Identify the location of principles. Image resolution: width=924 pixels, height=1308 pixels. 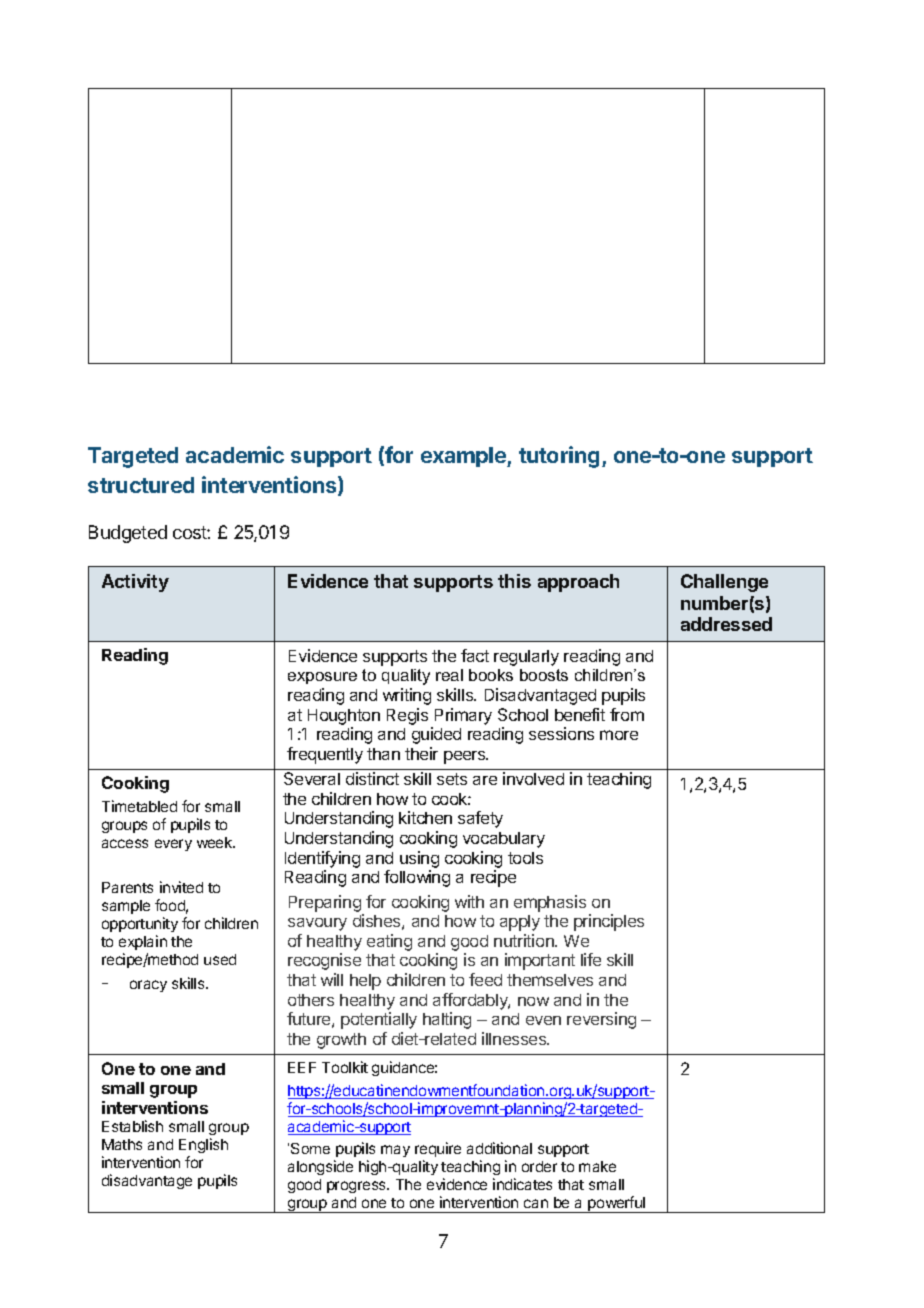
(609, 922).
